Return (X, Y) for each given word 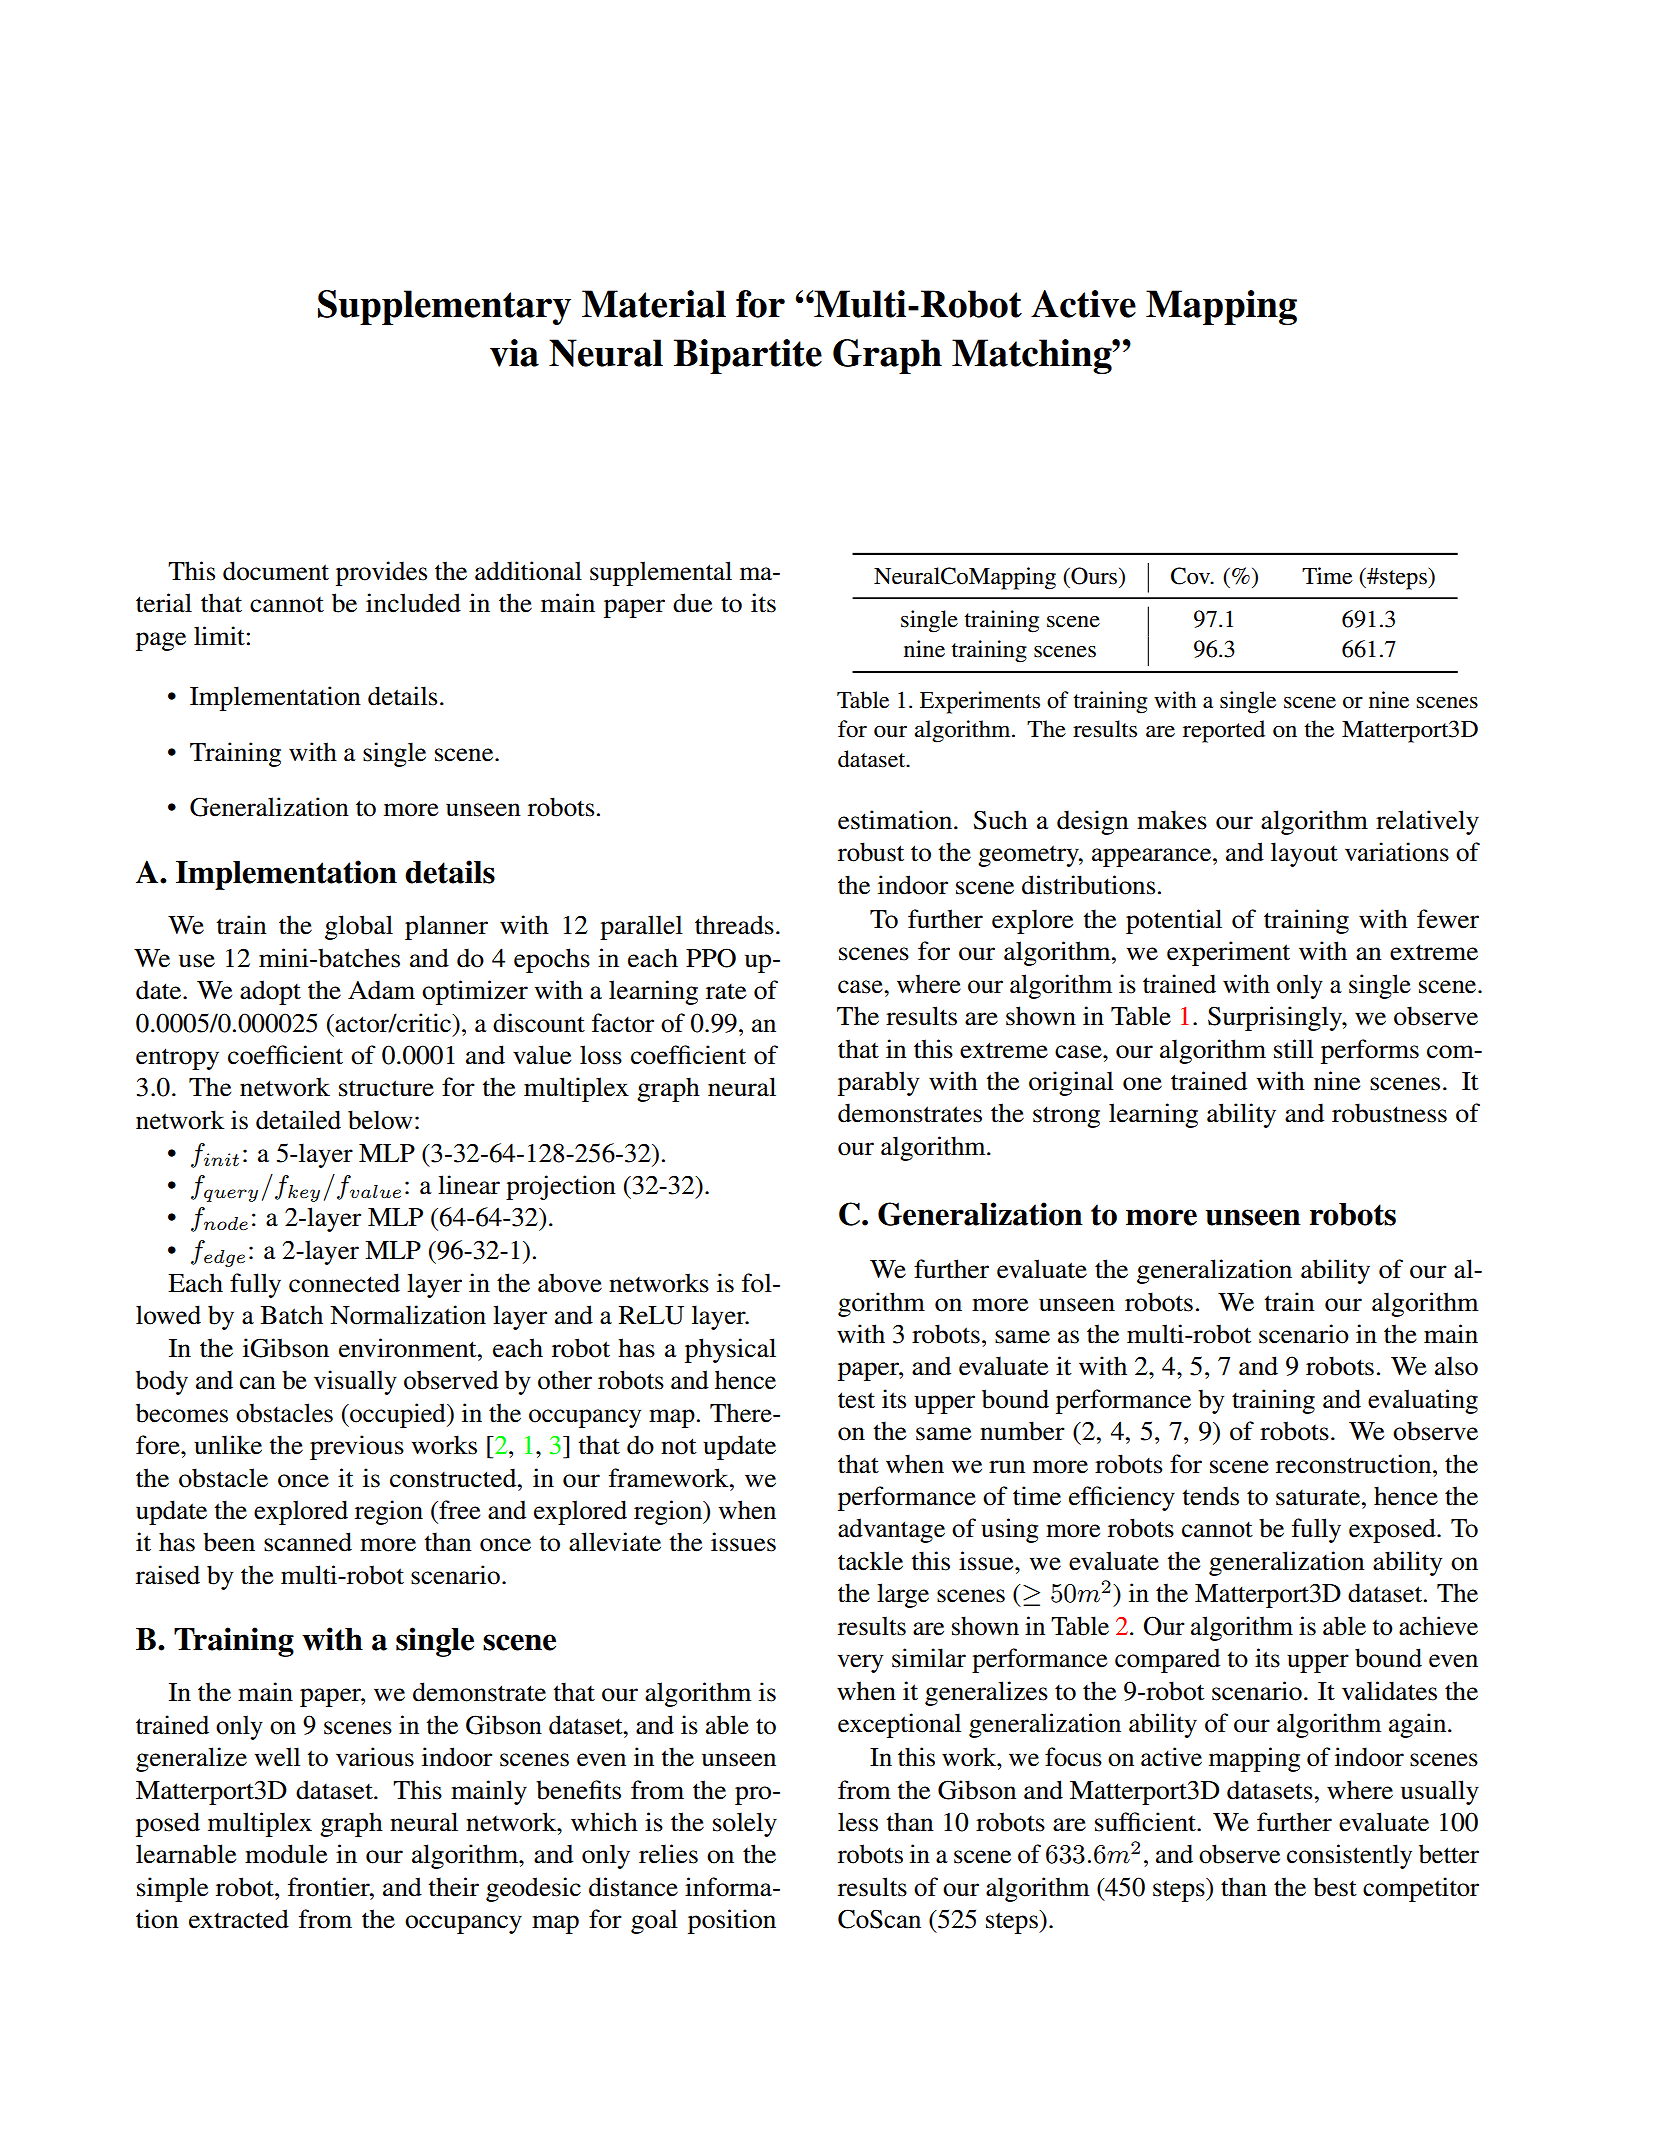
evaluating (1423, 1401)
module (286, 1854)
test (856, 1400)
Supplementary (444, 307)
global (359, 927)
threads (734, 925)
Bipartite (748, 356)
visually (355, 1382)
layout (1304, 854)
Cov (1192, 576)
